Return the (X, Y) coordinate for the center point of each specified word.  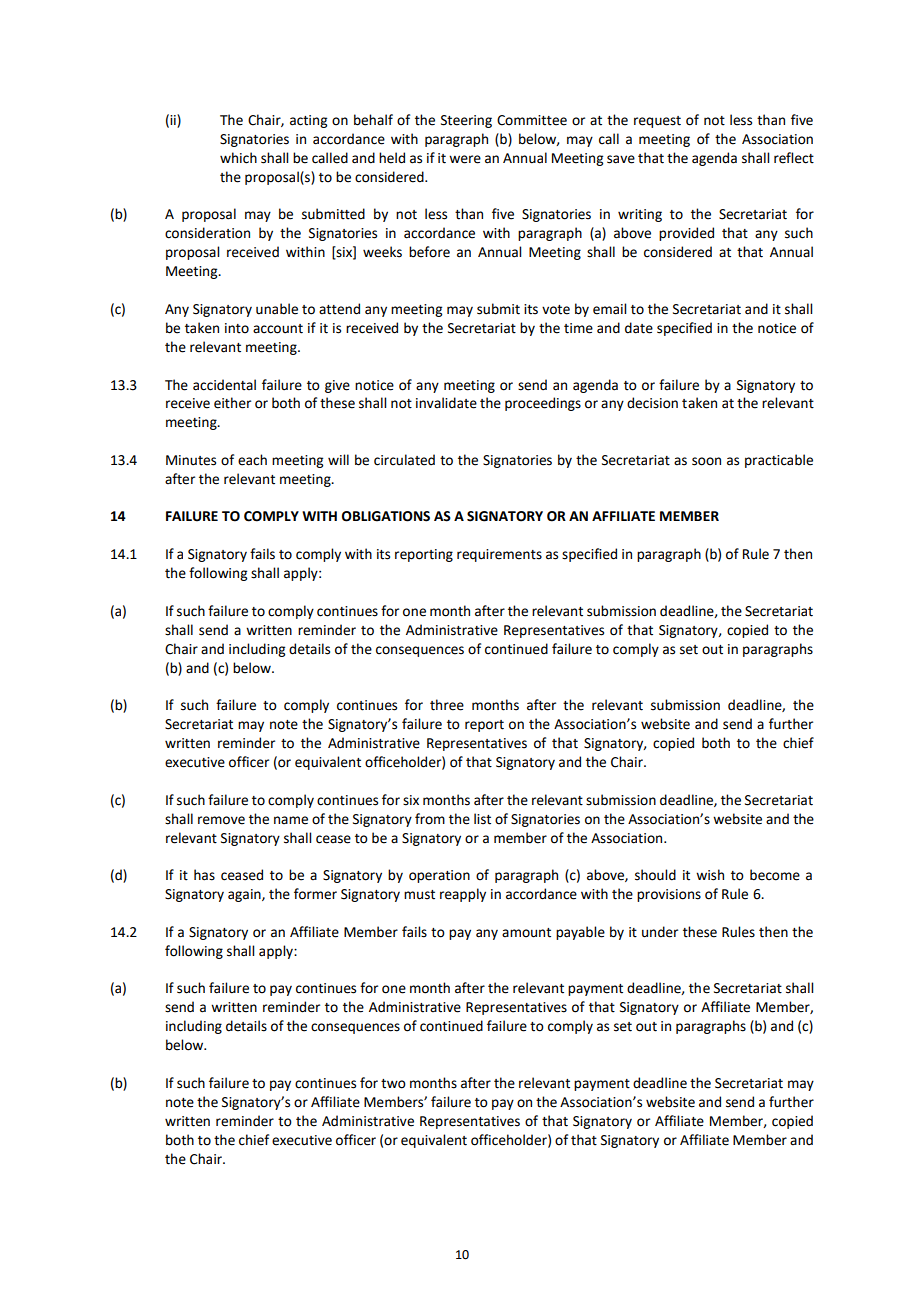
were (465, 159)
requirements (499, 555)
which (238, 158)
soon (706, 461)
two (393, 1084)
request (657, 122)
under (660, 932)
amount (526, 933)
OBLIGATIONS (386, 516)
